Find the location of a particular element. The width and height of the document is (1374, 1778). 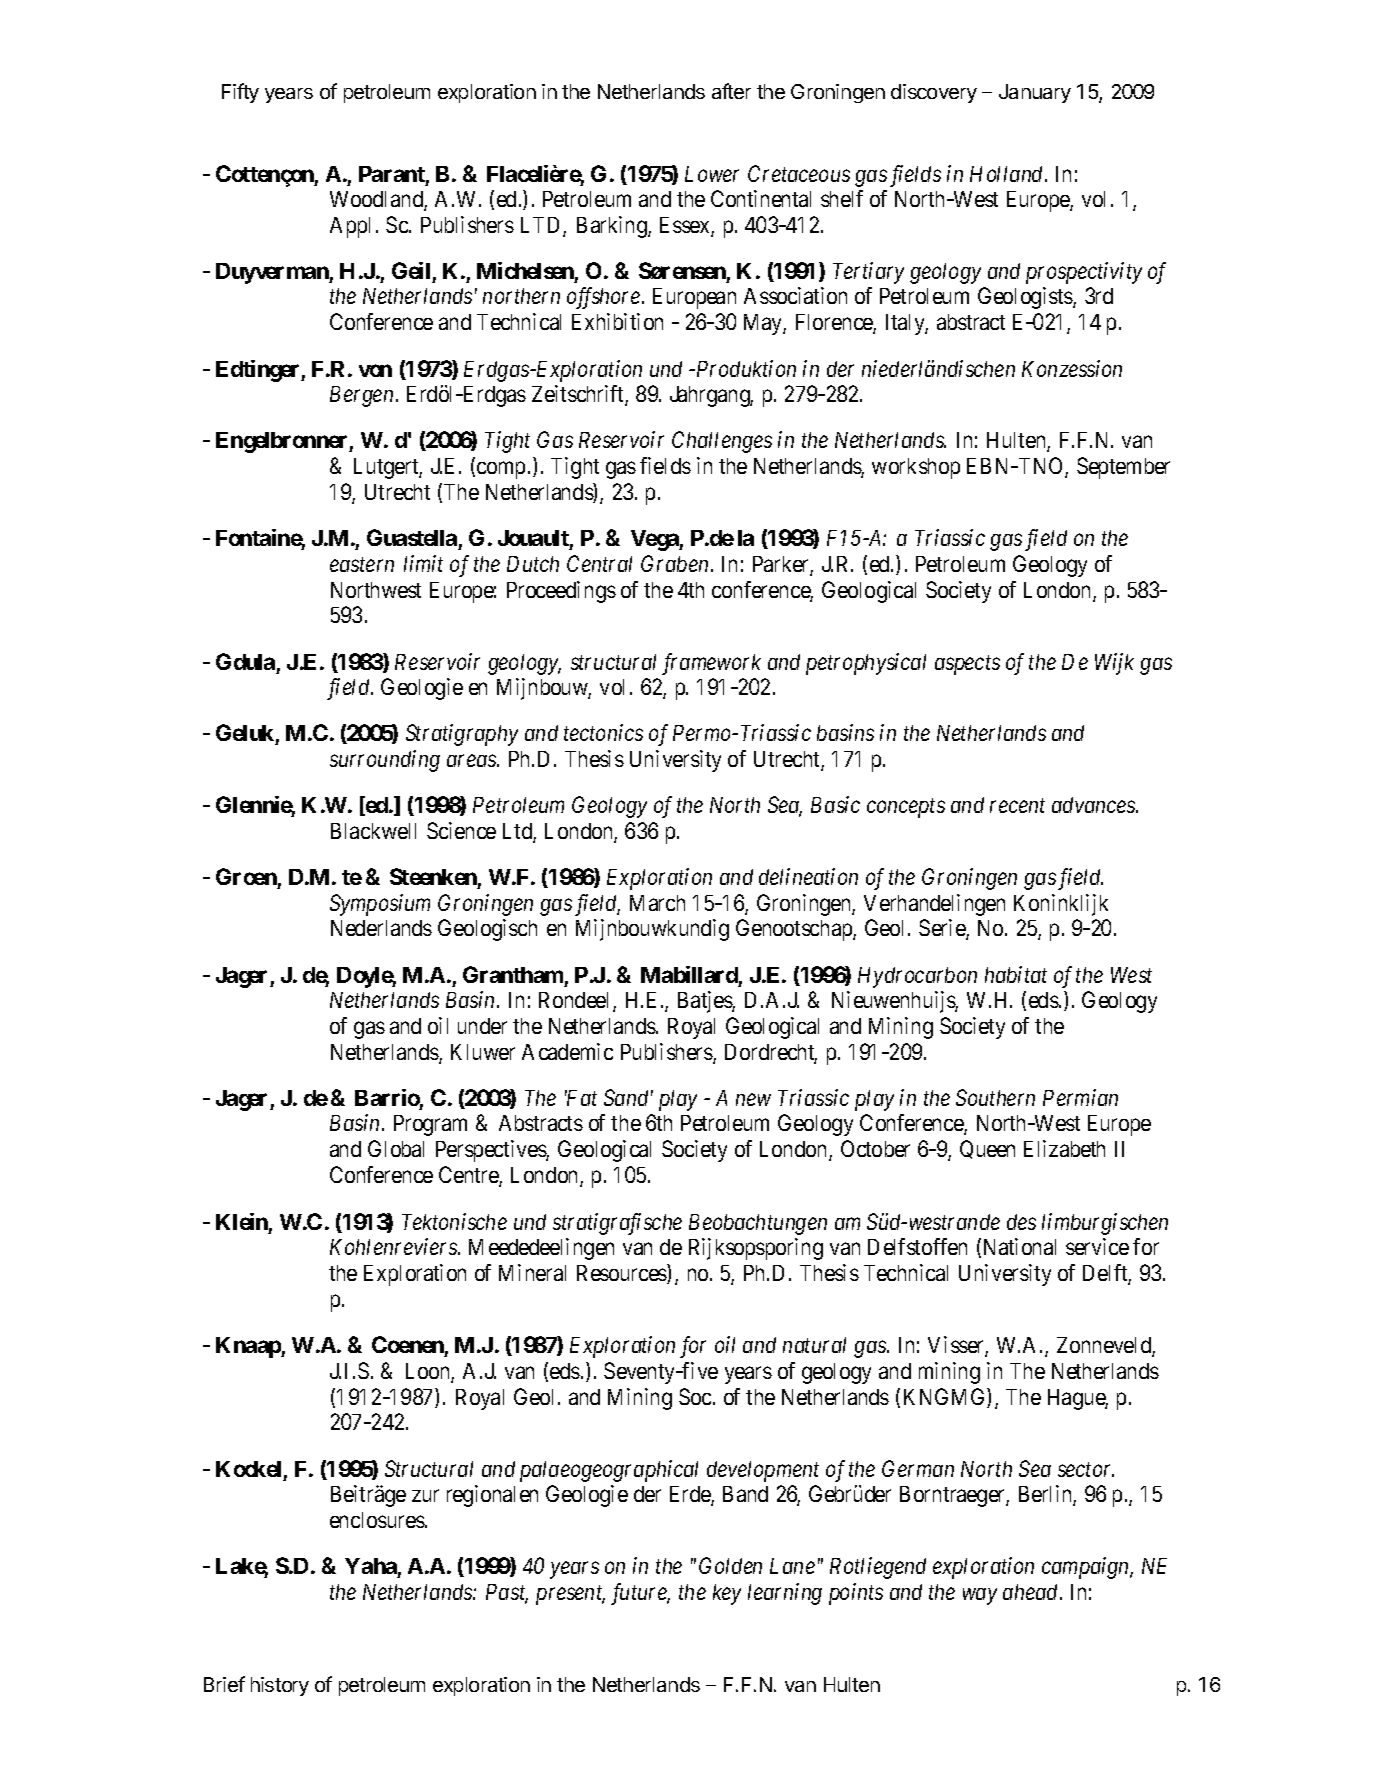

Appl is located at coordinates (350, 227).
